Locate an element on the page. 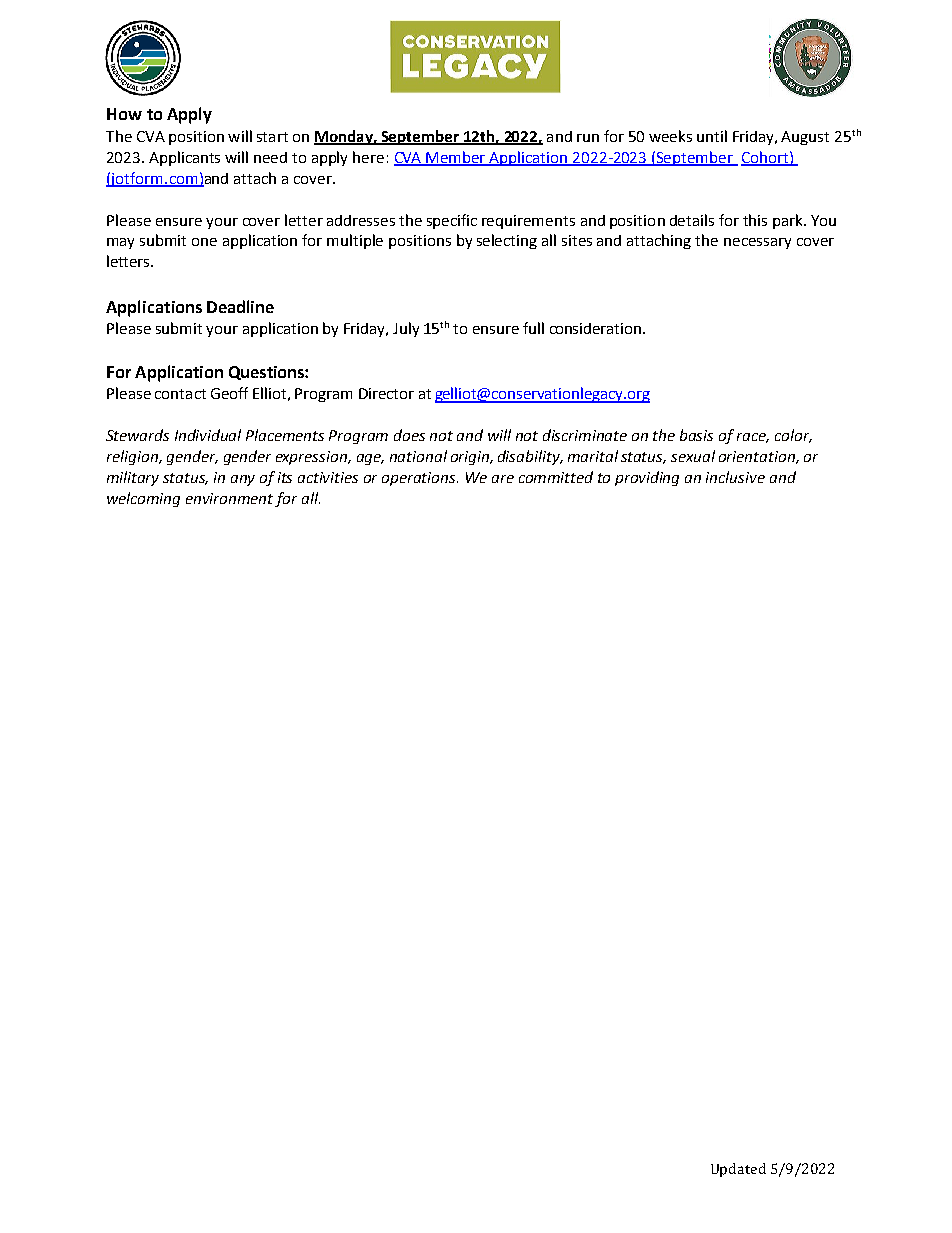  any is located at coordinates (243, 480).
